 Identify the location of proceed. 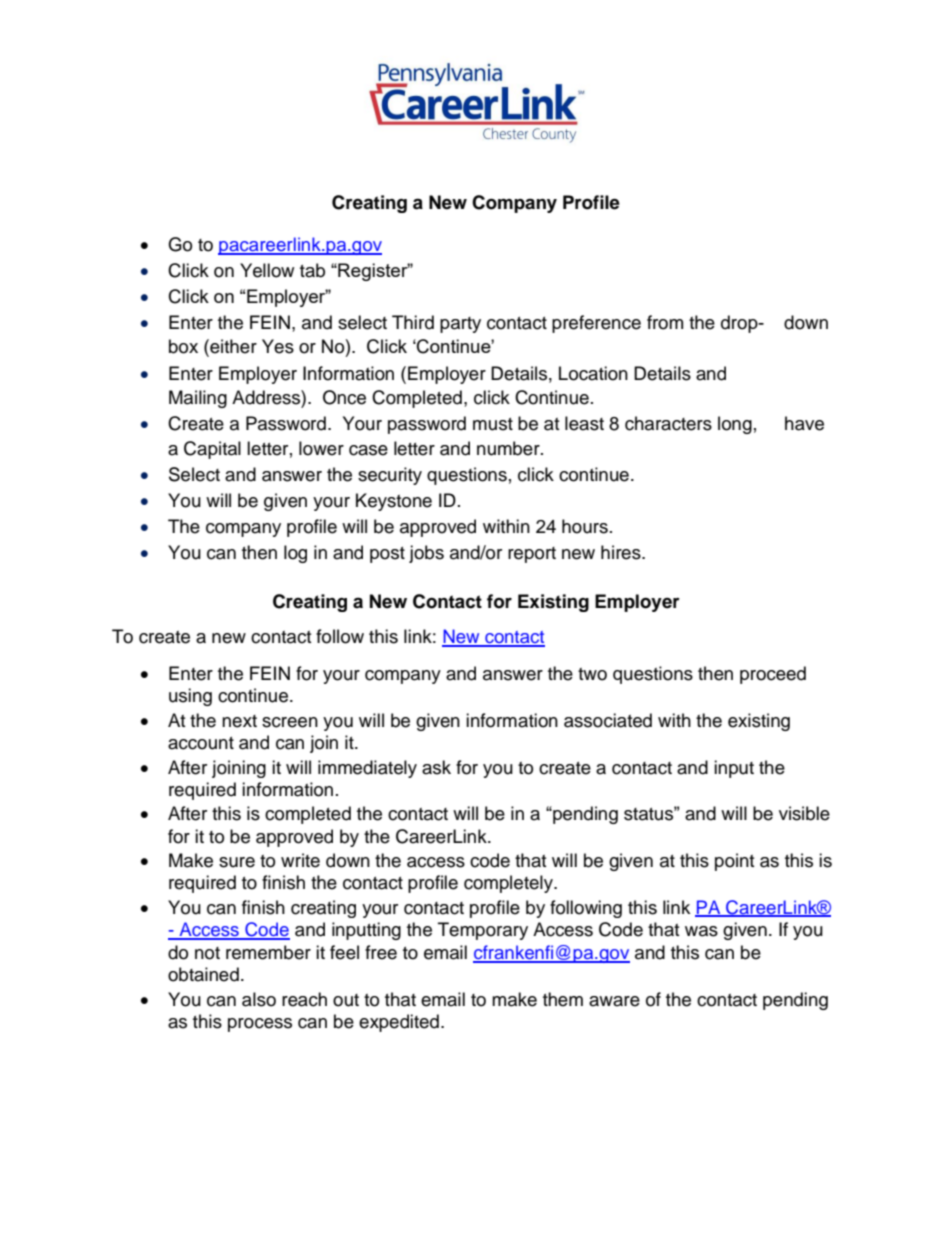
(773, 675).
